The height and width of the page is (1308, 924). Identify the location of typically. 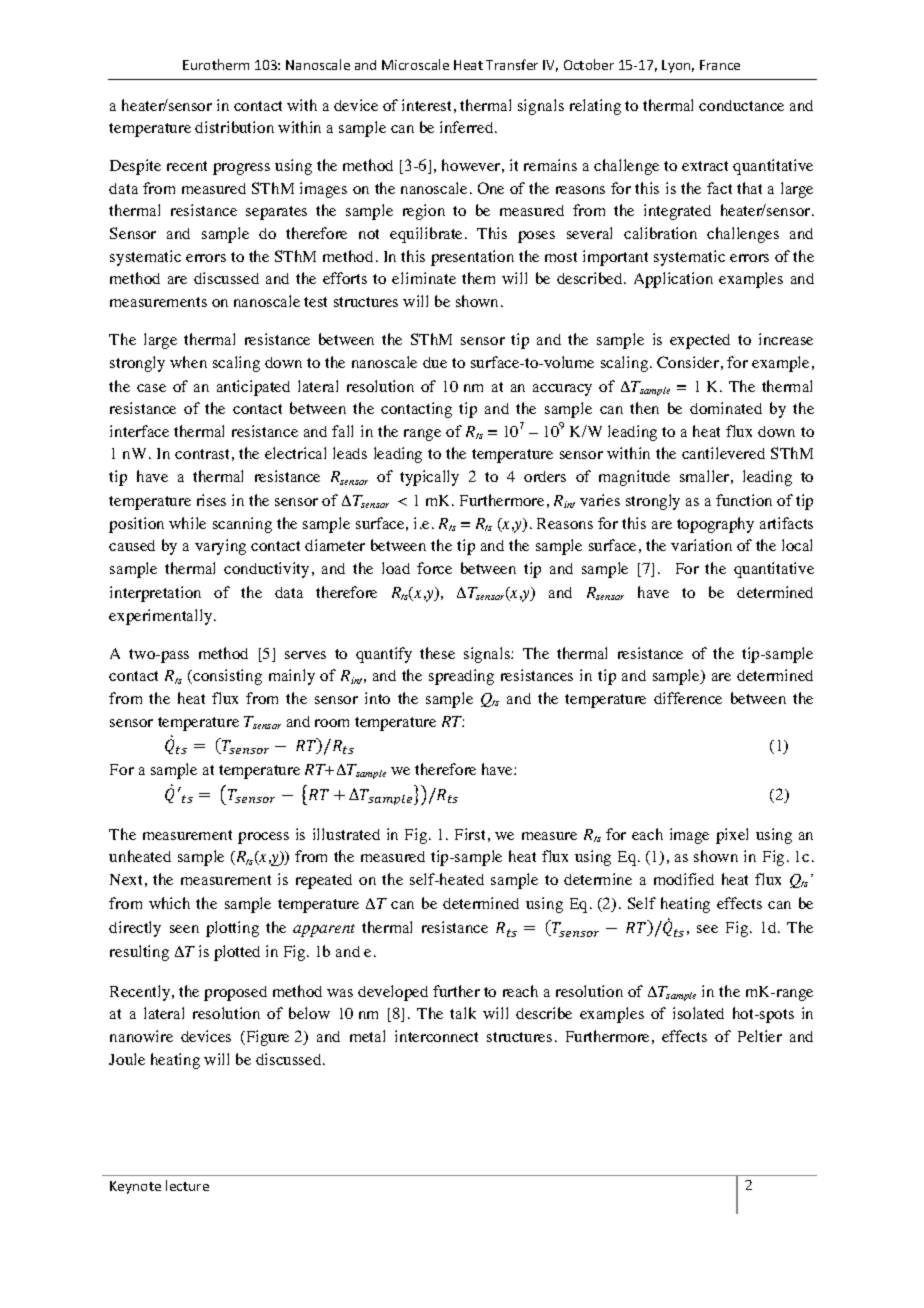
(429, 478).
